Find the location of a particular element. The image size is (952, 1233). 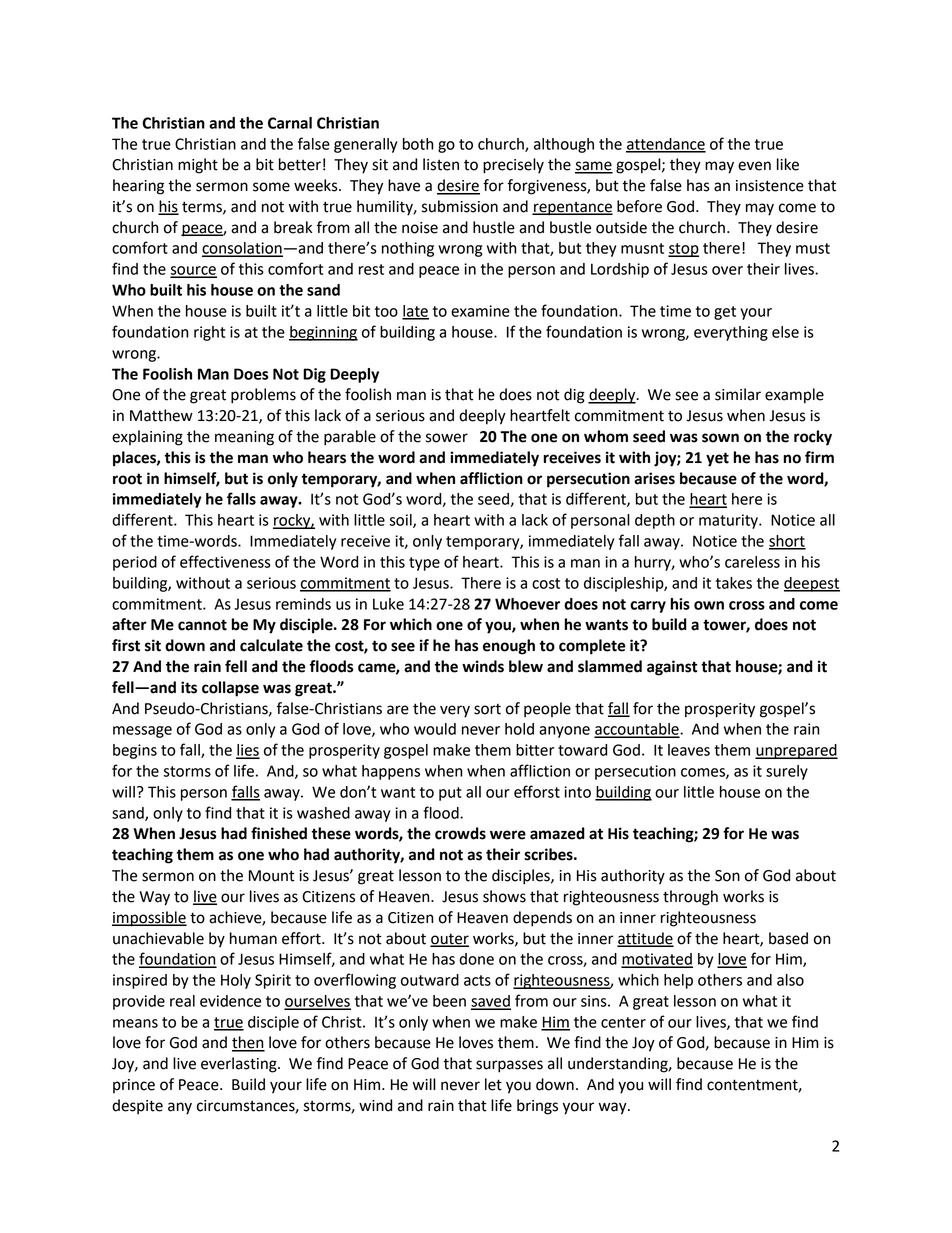

surpasses is located at coordinates (509, 1066).
